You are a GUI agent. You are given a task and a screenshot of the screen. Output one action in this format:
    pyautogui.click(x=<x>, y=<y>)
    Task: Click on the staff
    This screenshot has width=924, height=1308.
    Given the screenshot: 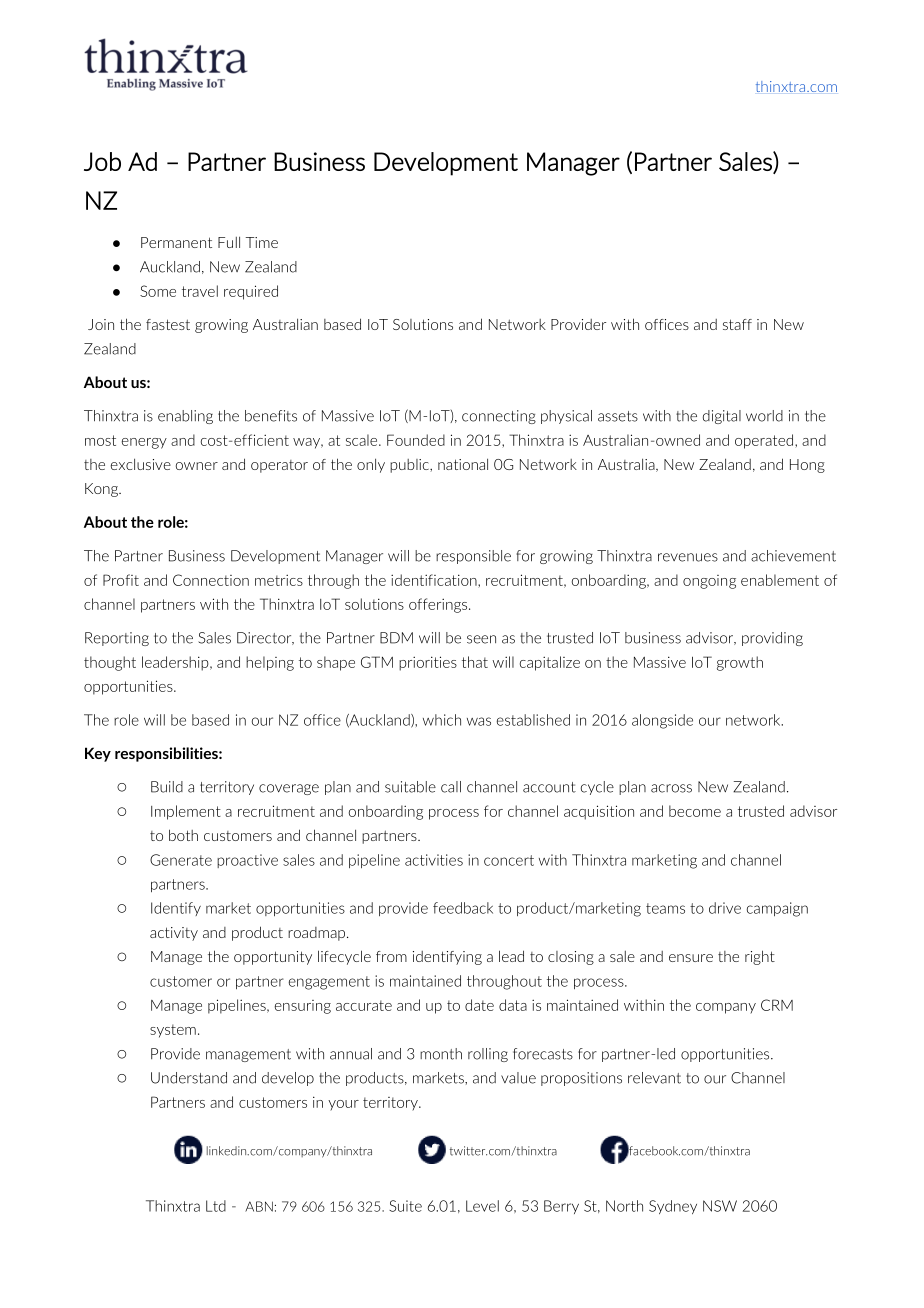 What is the action you would take?
    pyautogui.click(x=737, y=324)
